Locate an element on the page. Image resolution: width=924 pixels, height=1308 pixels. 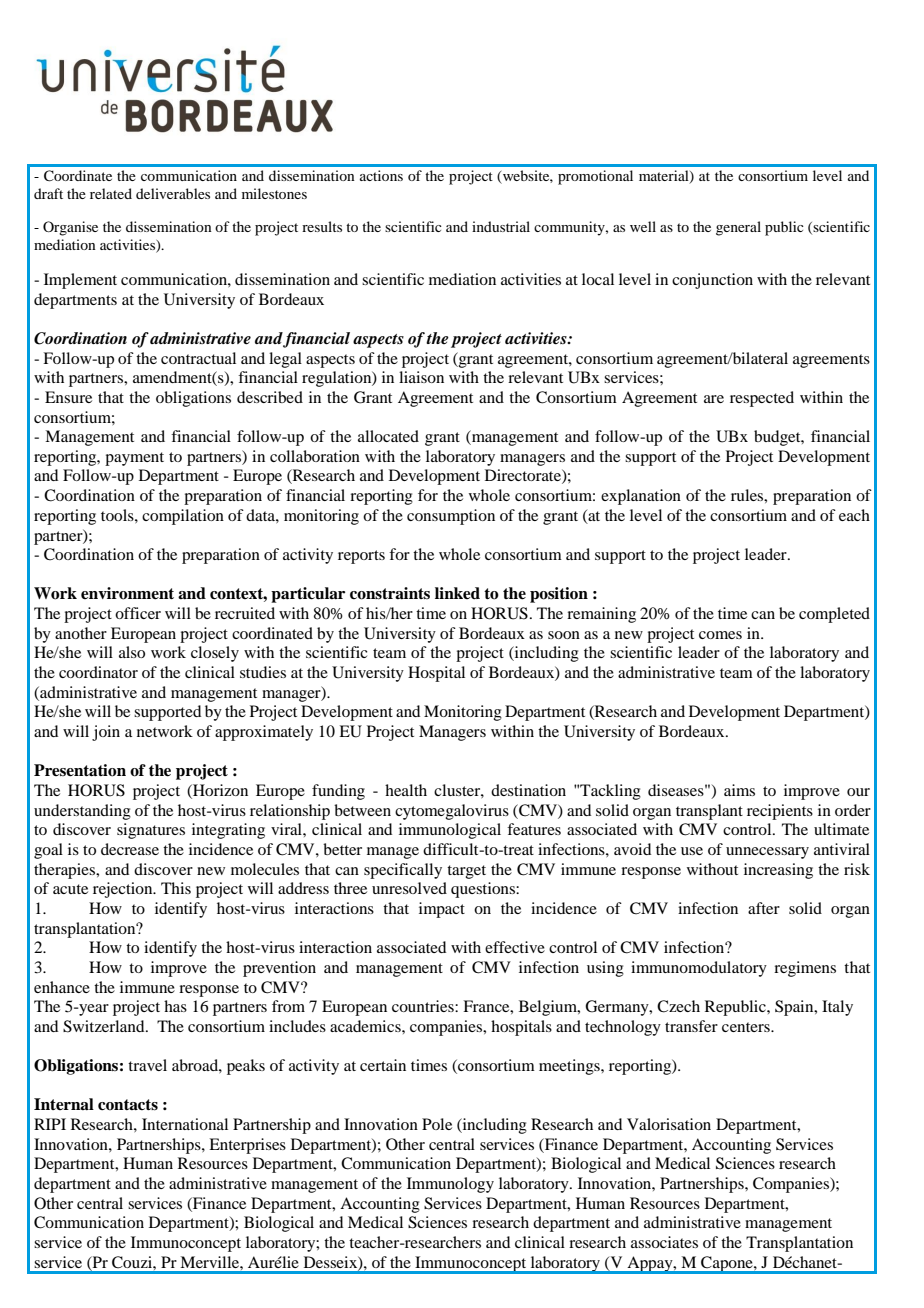
industrial is located at coordinates (501, 226).
